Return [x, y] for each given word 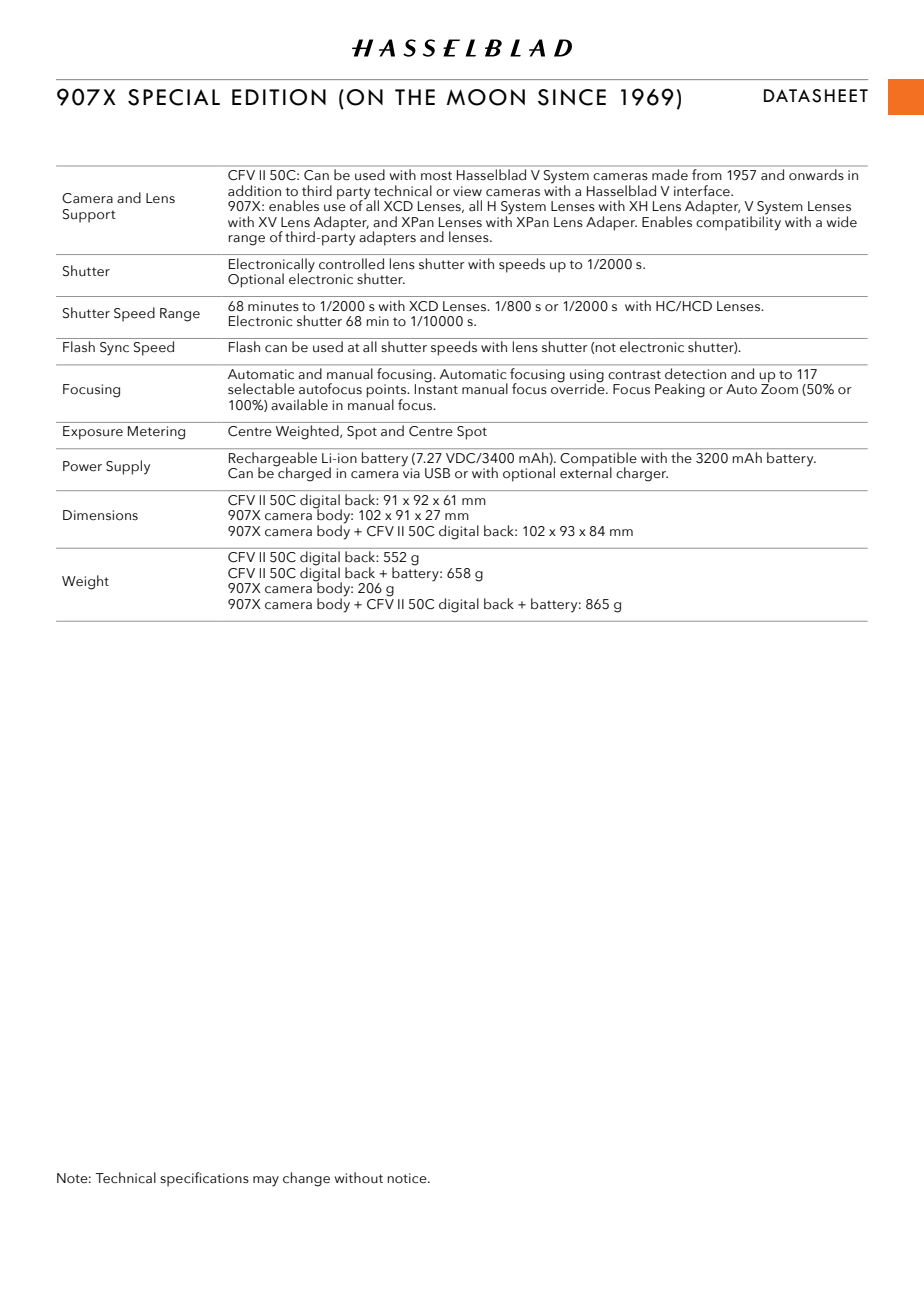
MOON [486, 97]
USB [437, 473]
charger [642, 474]
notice [408, 1178]
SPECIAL [174, 97]
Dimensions [100, 515]
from [706, 174]
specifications [204, 1179]
